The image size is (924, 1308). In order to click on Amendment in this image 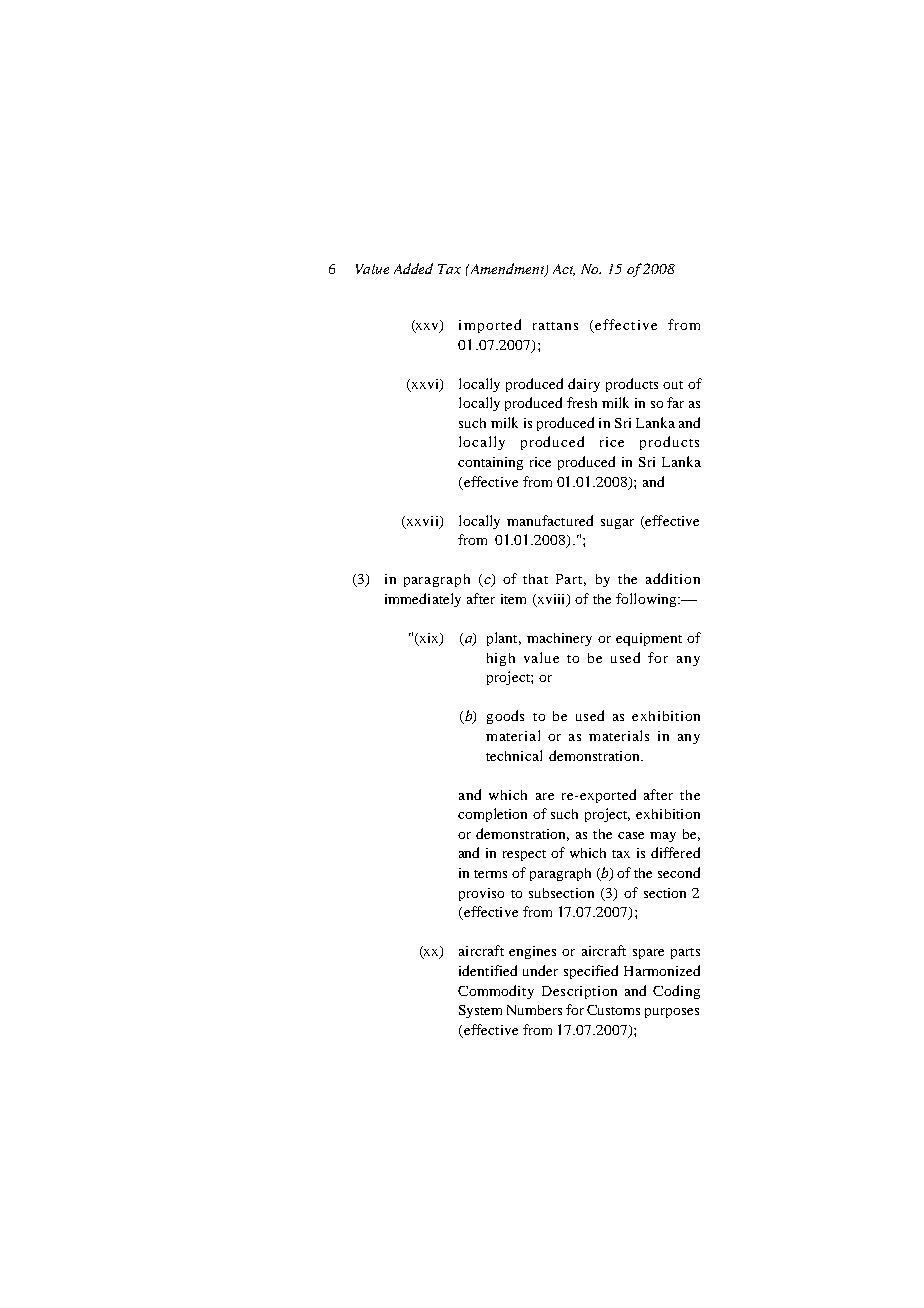, I will do `click(507, 269)`.
